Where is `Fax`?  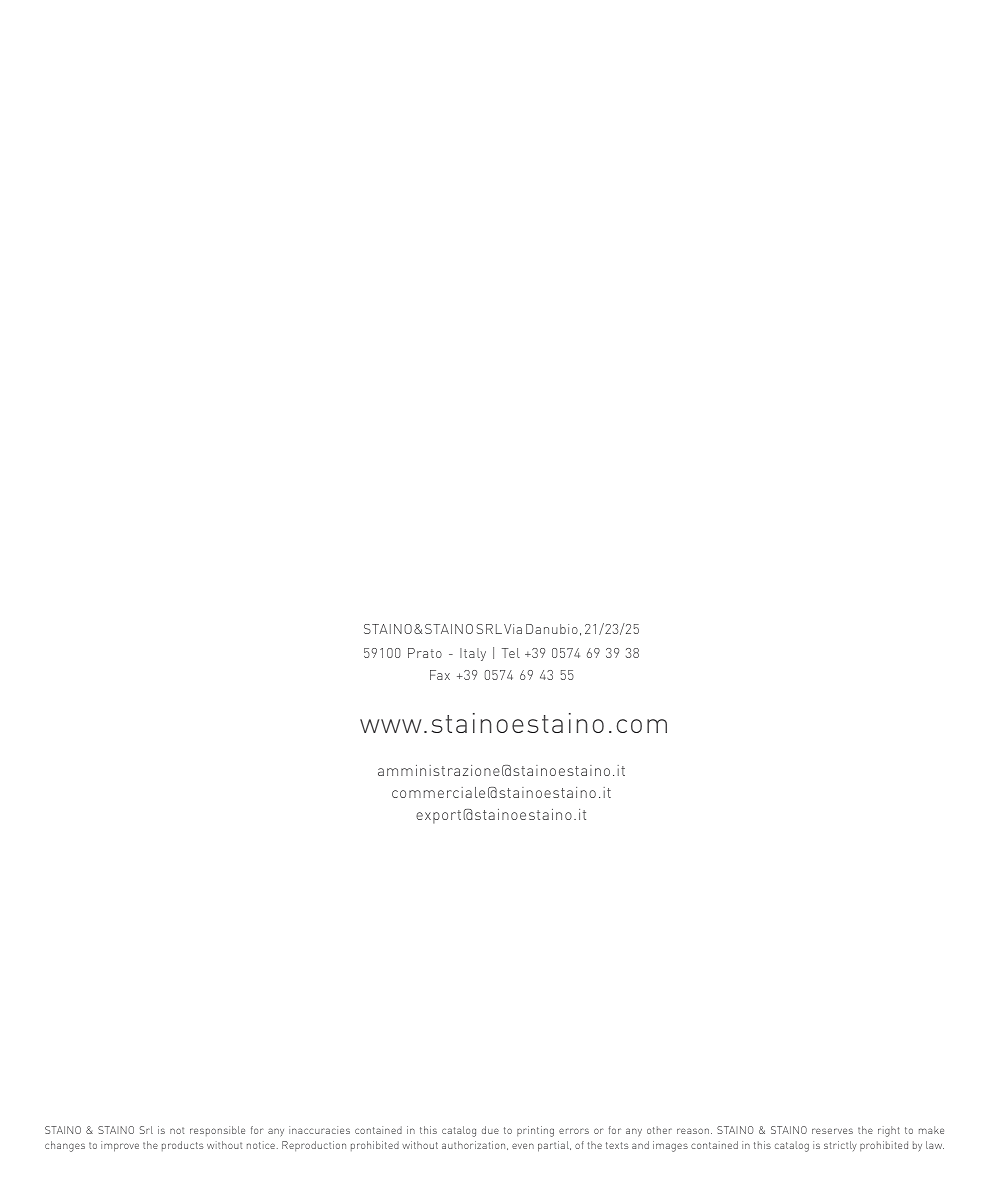
Fax is located at coordinates (440, 675).
